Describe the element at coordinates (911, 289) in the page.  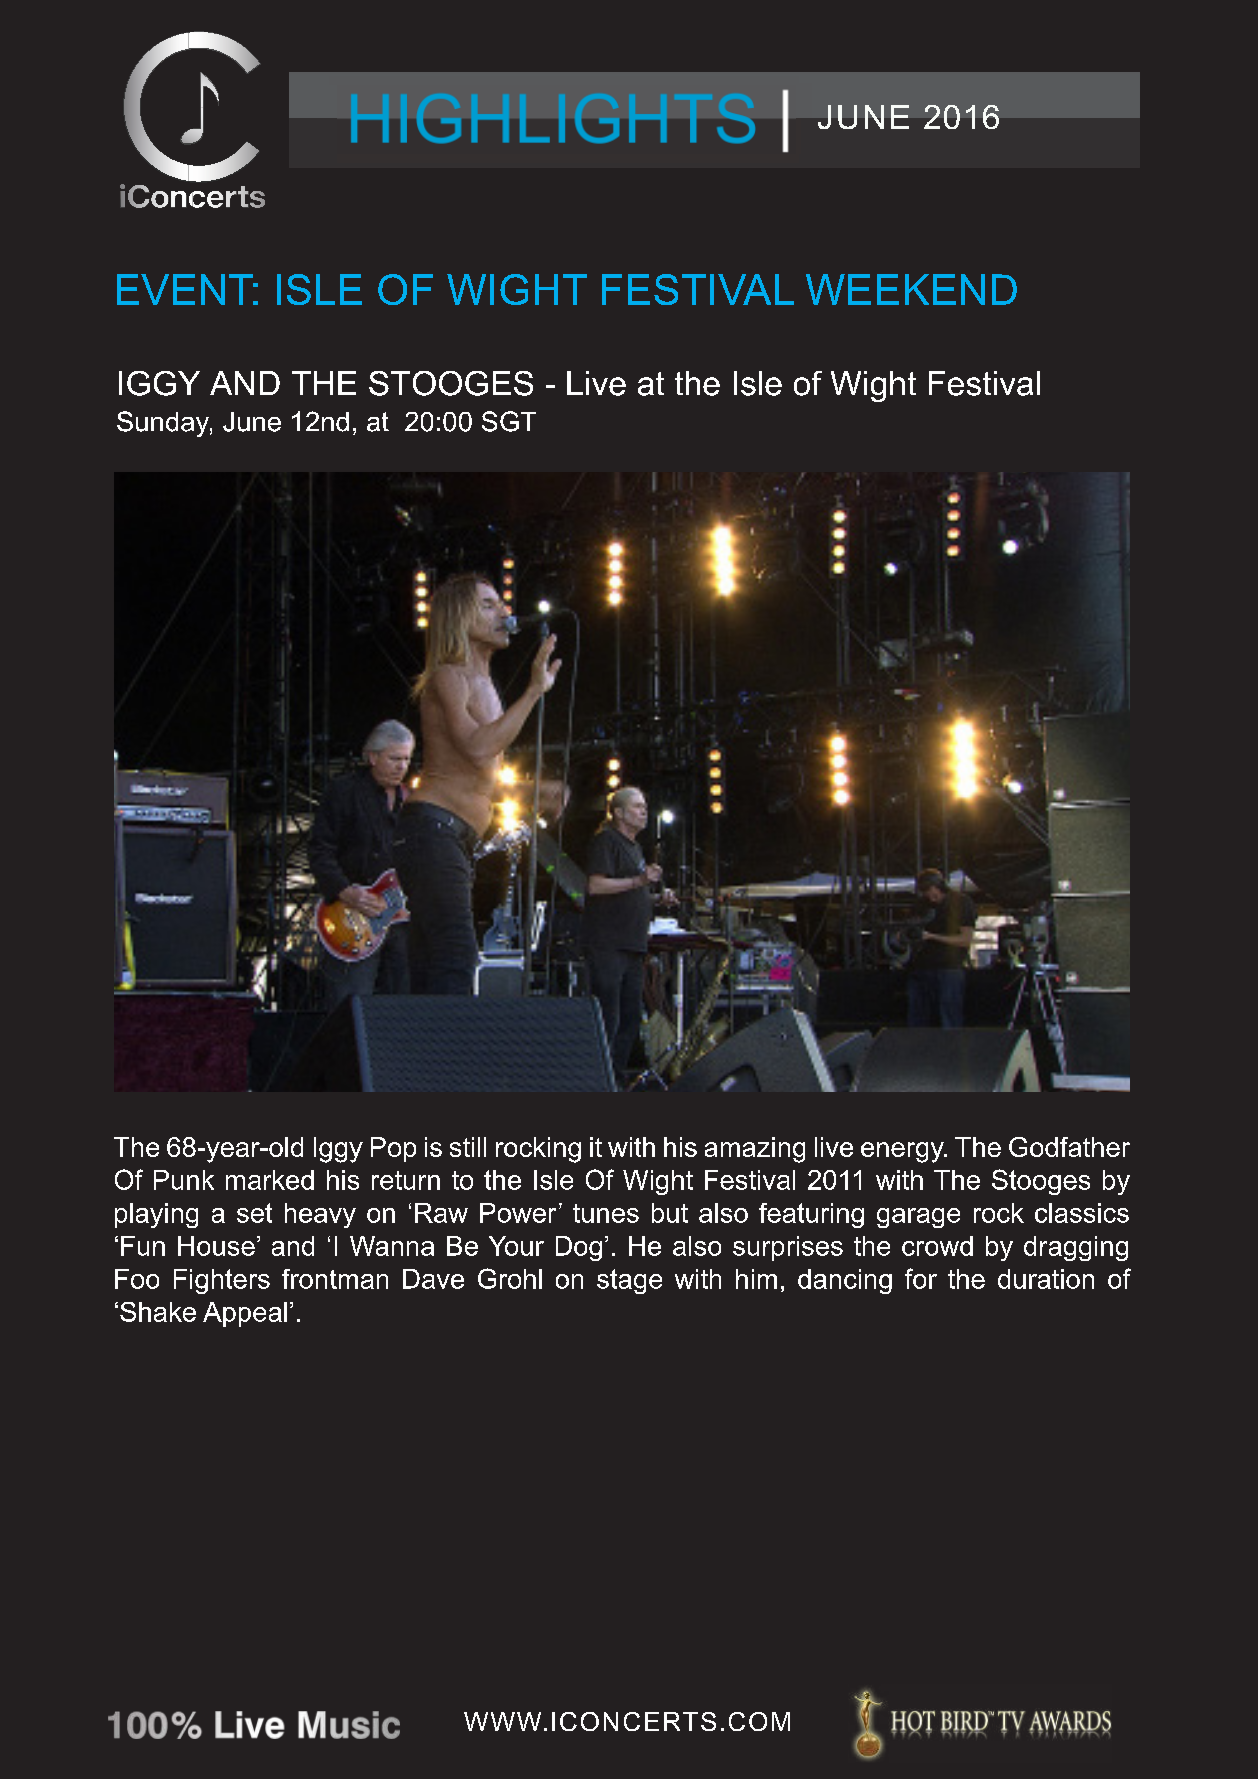
I see `WEEKEND` at that location.
